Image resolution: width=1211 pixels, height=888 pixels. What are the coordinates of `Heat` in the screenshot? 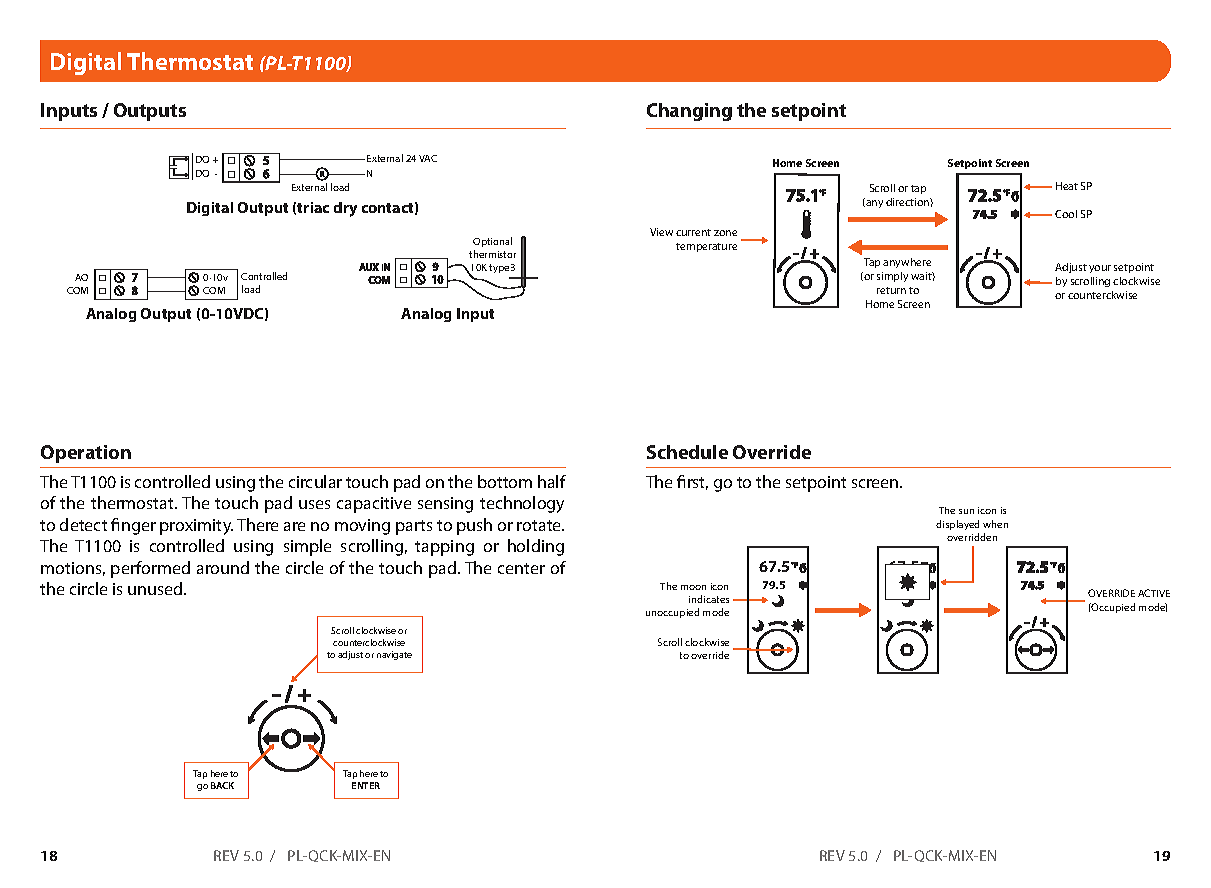 It's located at (1067, 186).
